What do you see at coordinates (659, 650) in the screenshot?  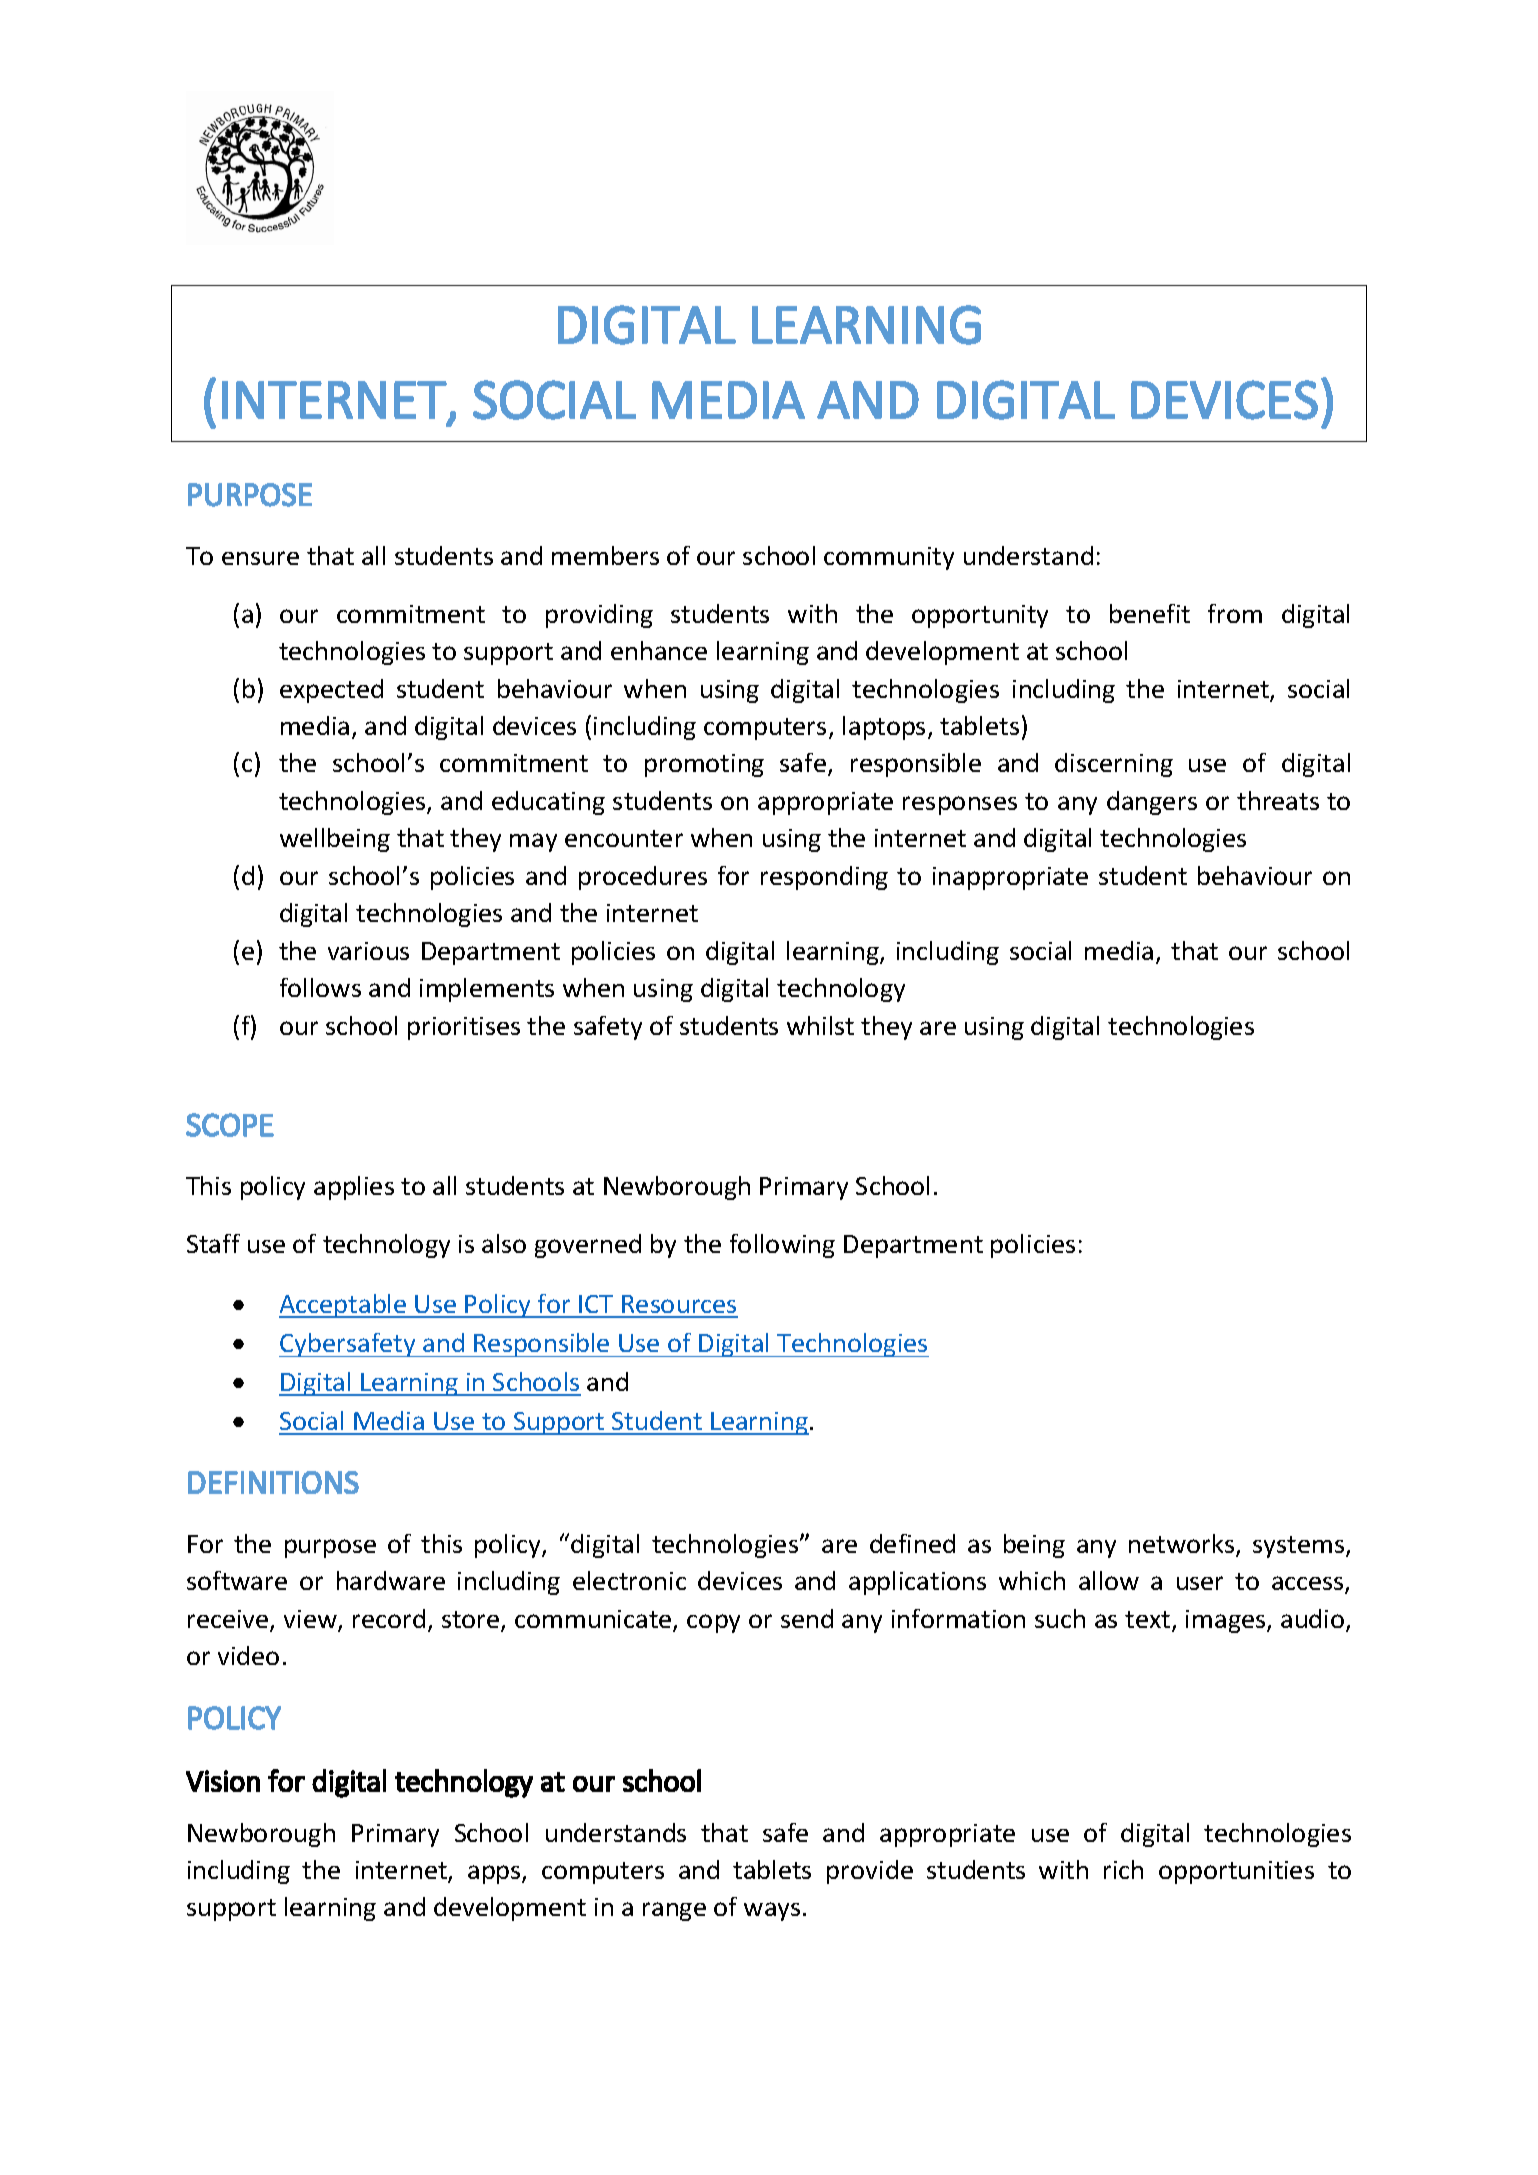 I see `enhance` at bounding box center [659, 650].
